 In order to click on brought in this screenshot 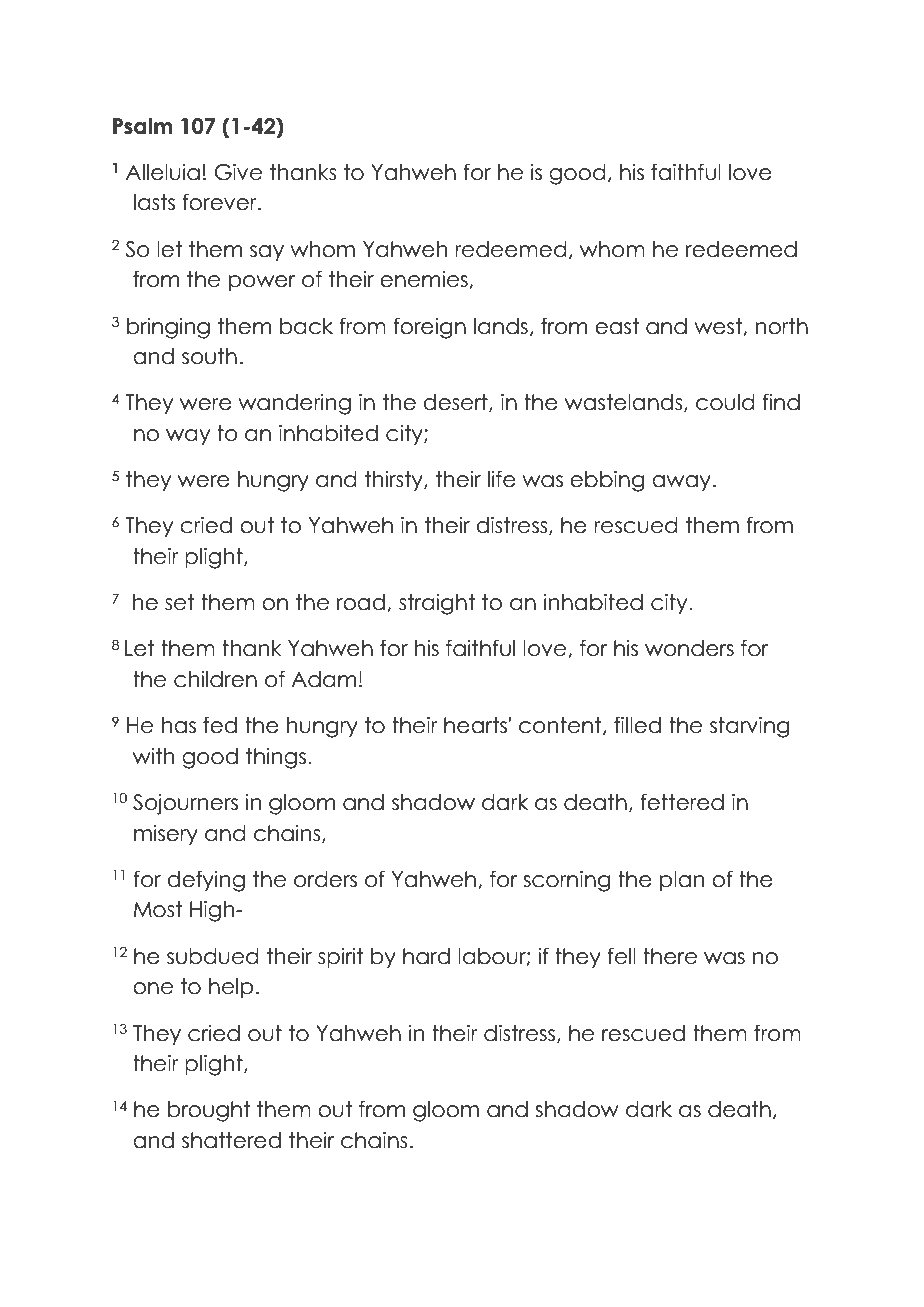, I will do `click(209, 1111)`.
